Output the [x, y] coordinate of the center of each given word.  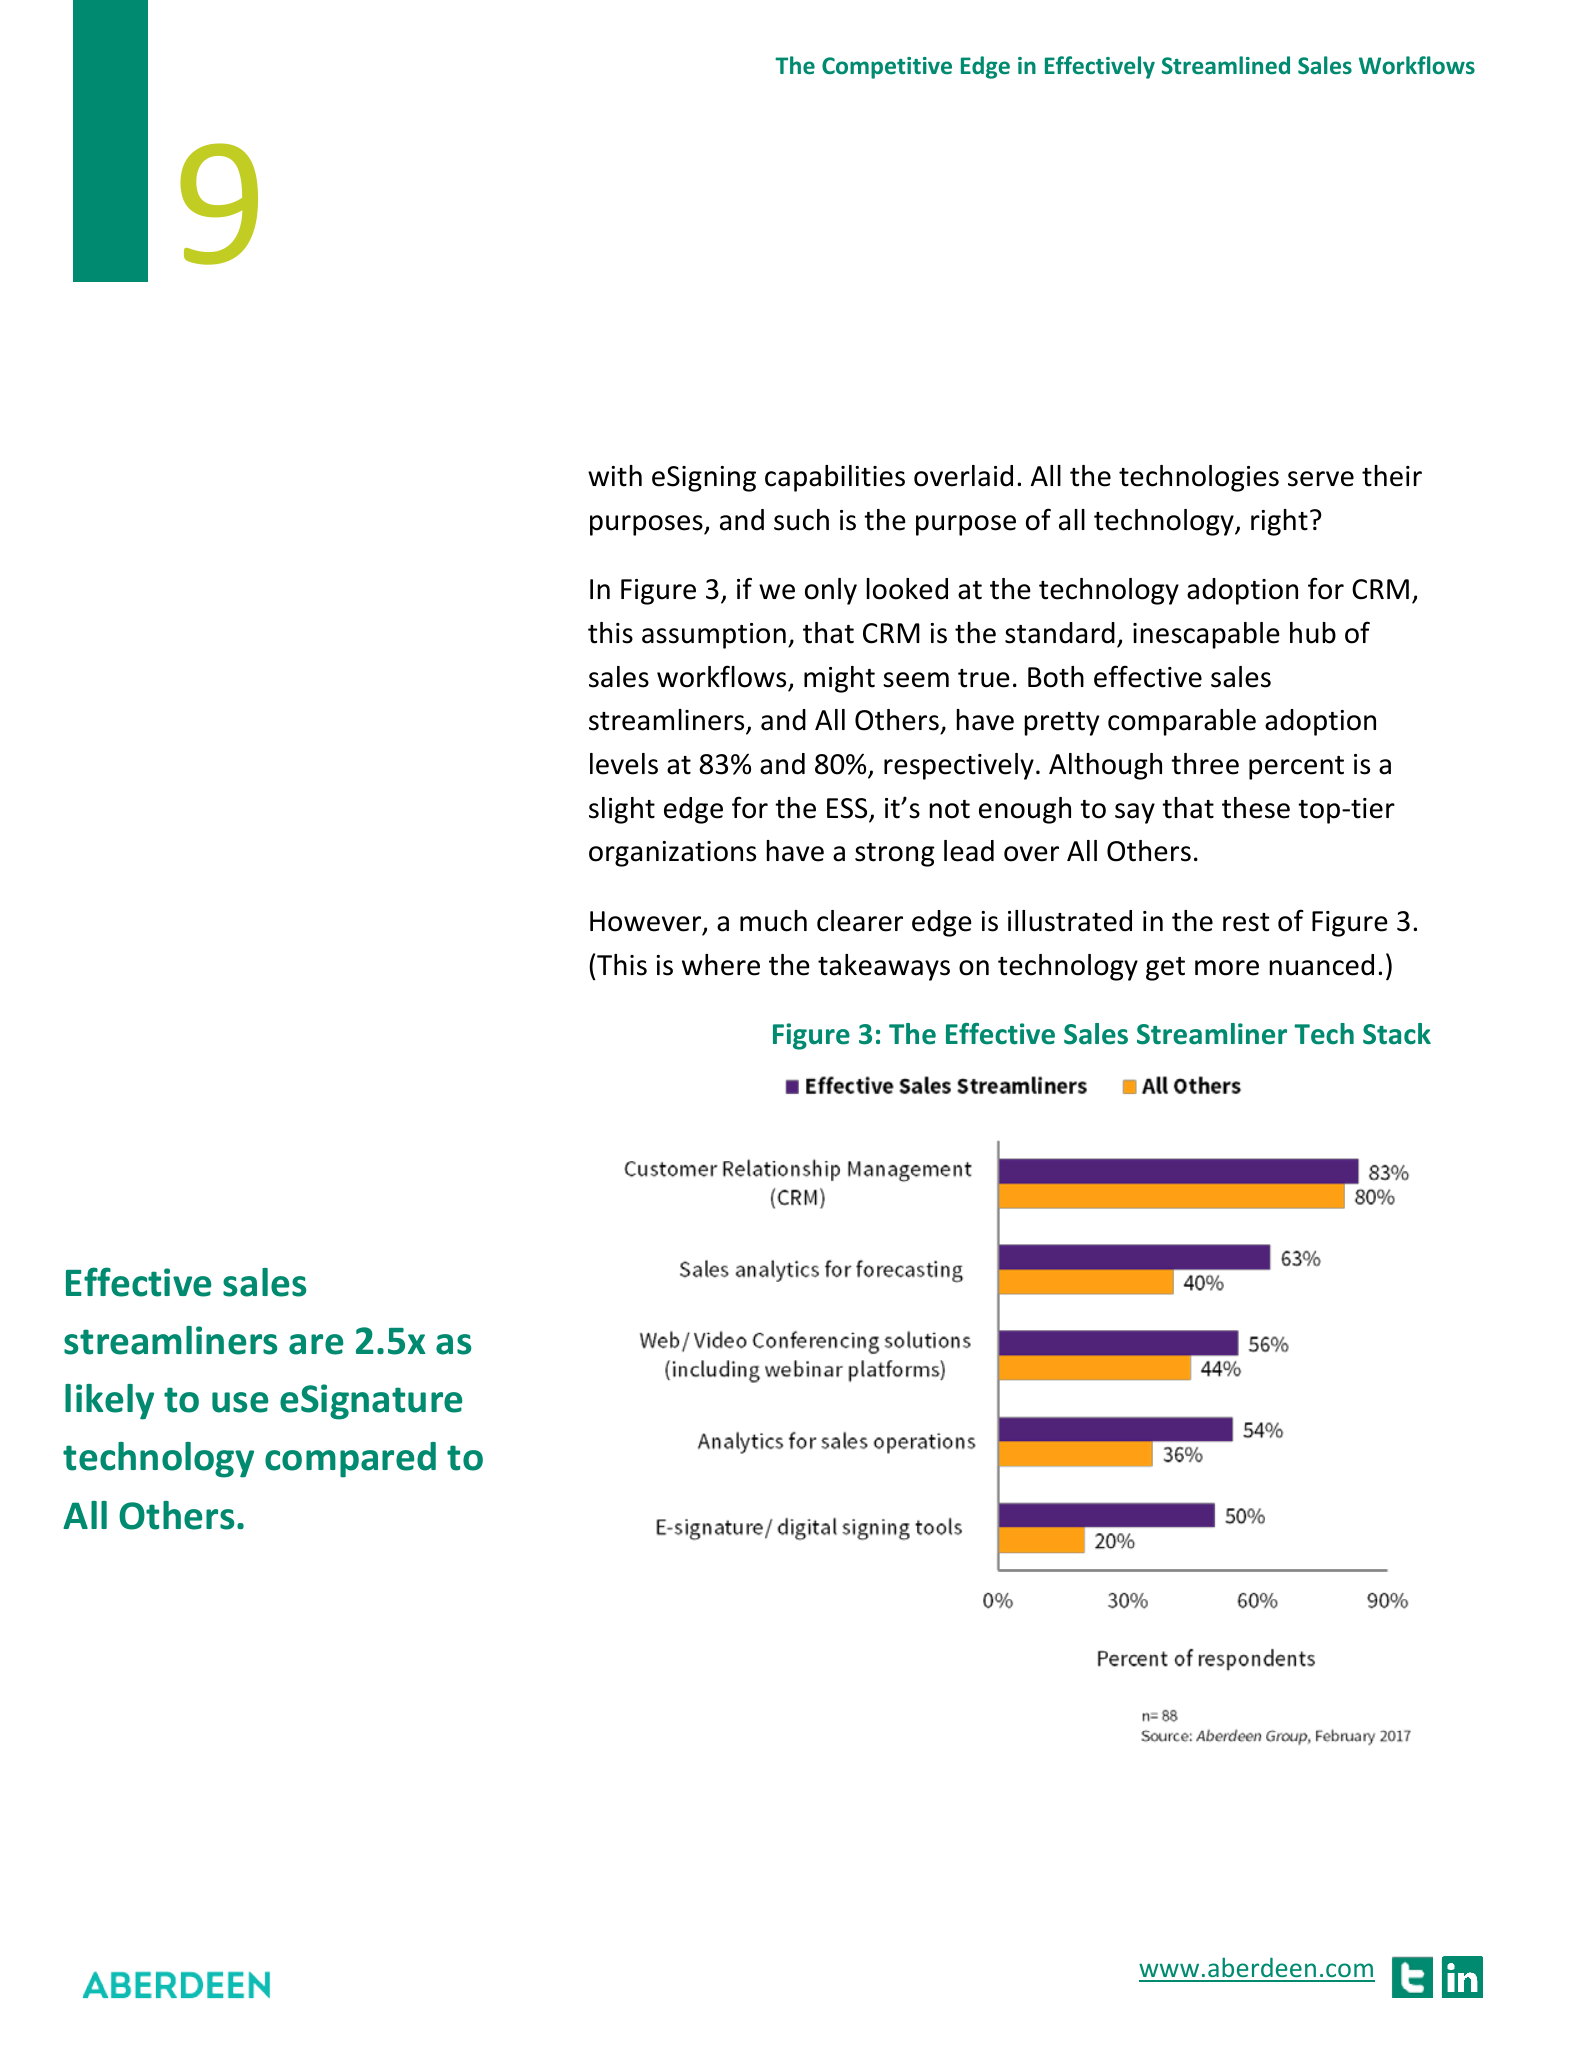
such [801, 520]
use [240, 1402]
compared [350, 1460]
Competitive [887, 68]
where [721, 965]
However [647, 922]
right [1279, 522]
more [1227, 968]
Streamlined [1226, 65]
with [615, 476]
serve [1321, 479]
